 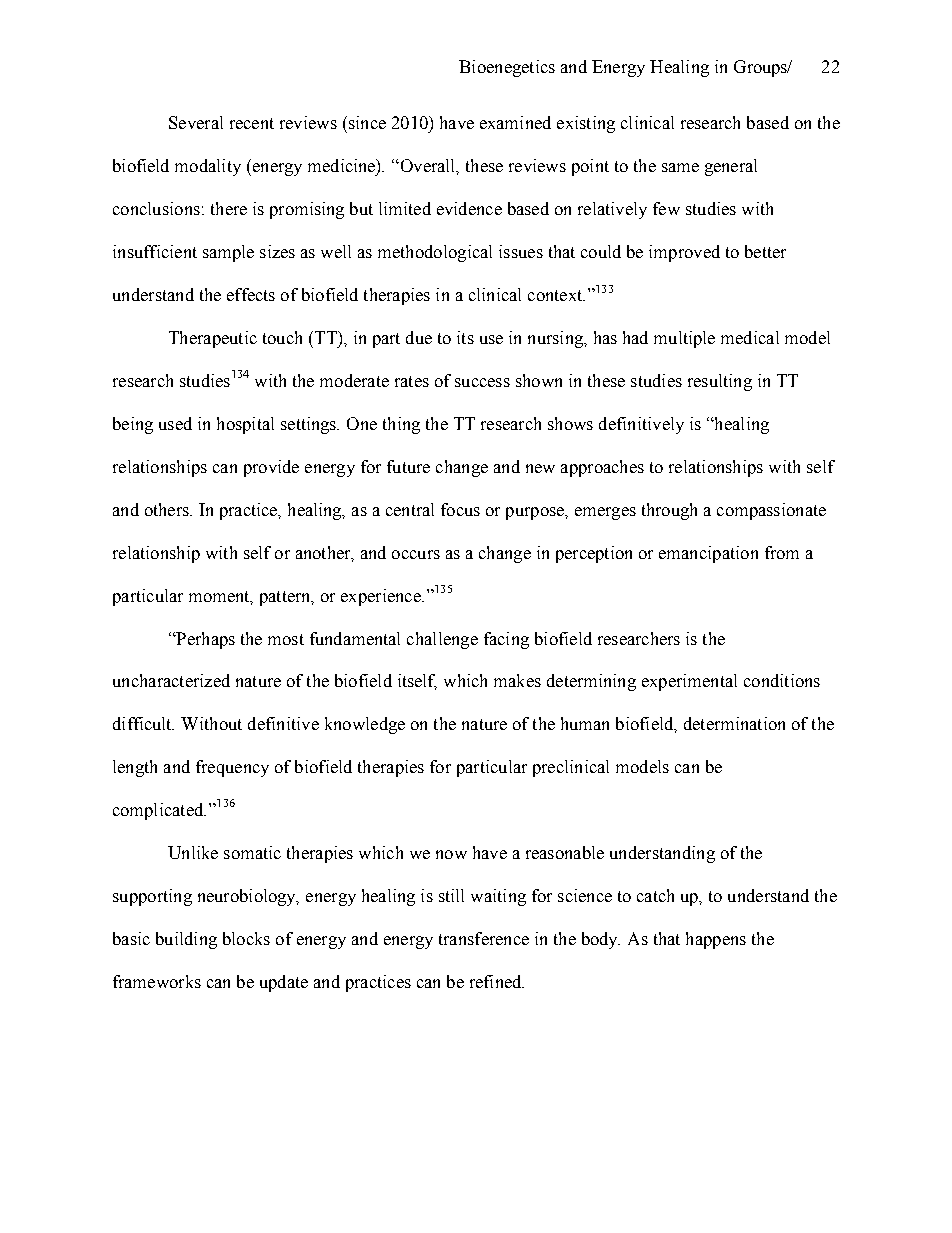 I want to click on building, so click(x=186, y=940).
